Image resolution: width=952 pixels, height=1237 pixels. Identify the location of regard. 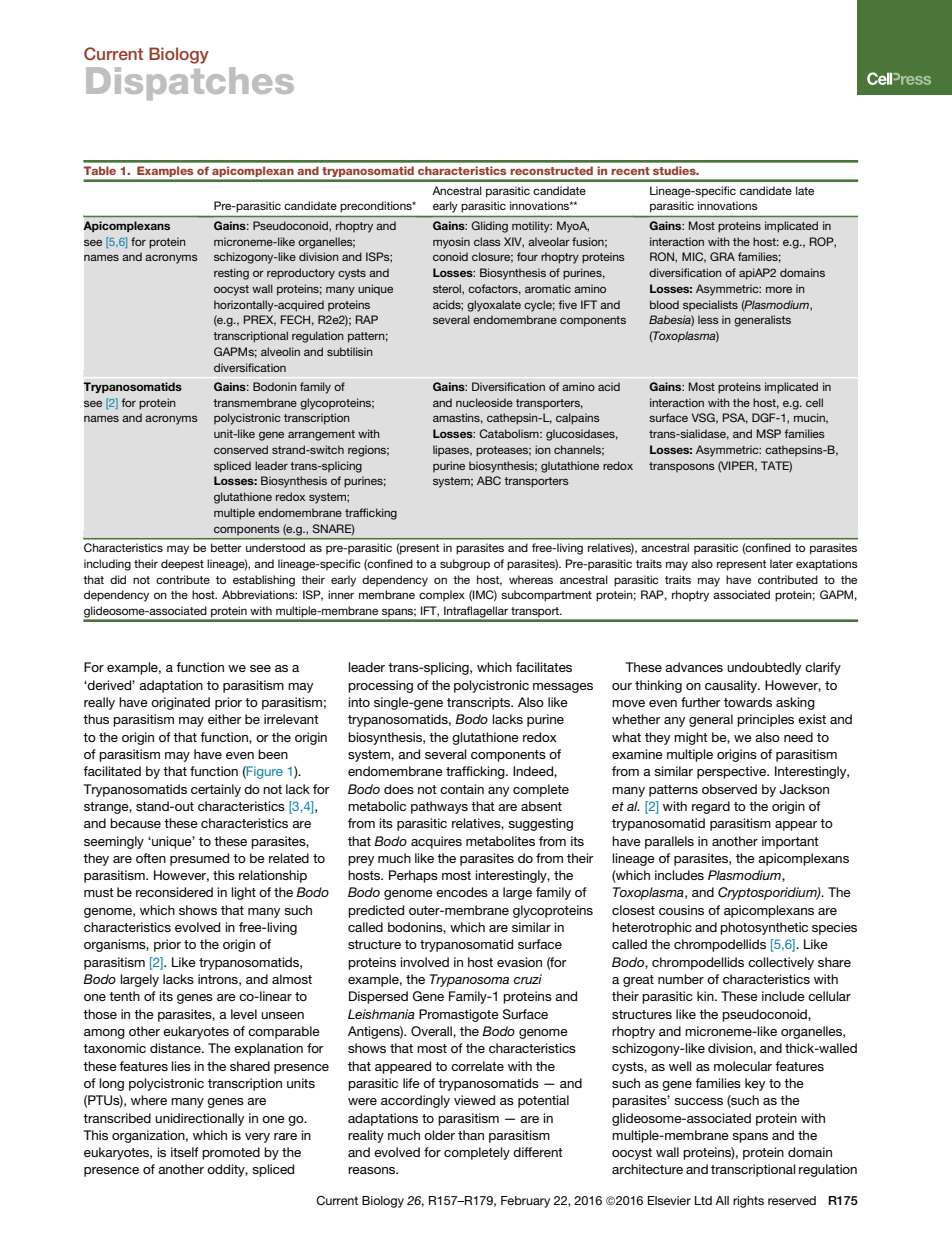
(711, 807).
